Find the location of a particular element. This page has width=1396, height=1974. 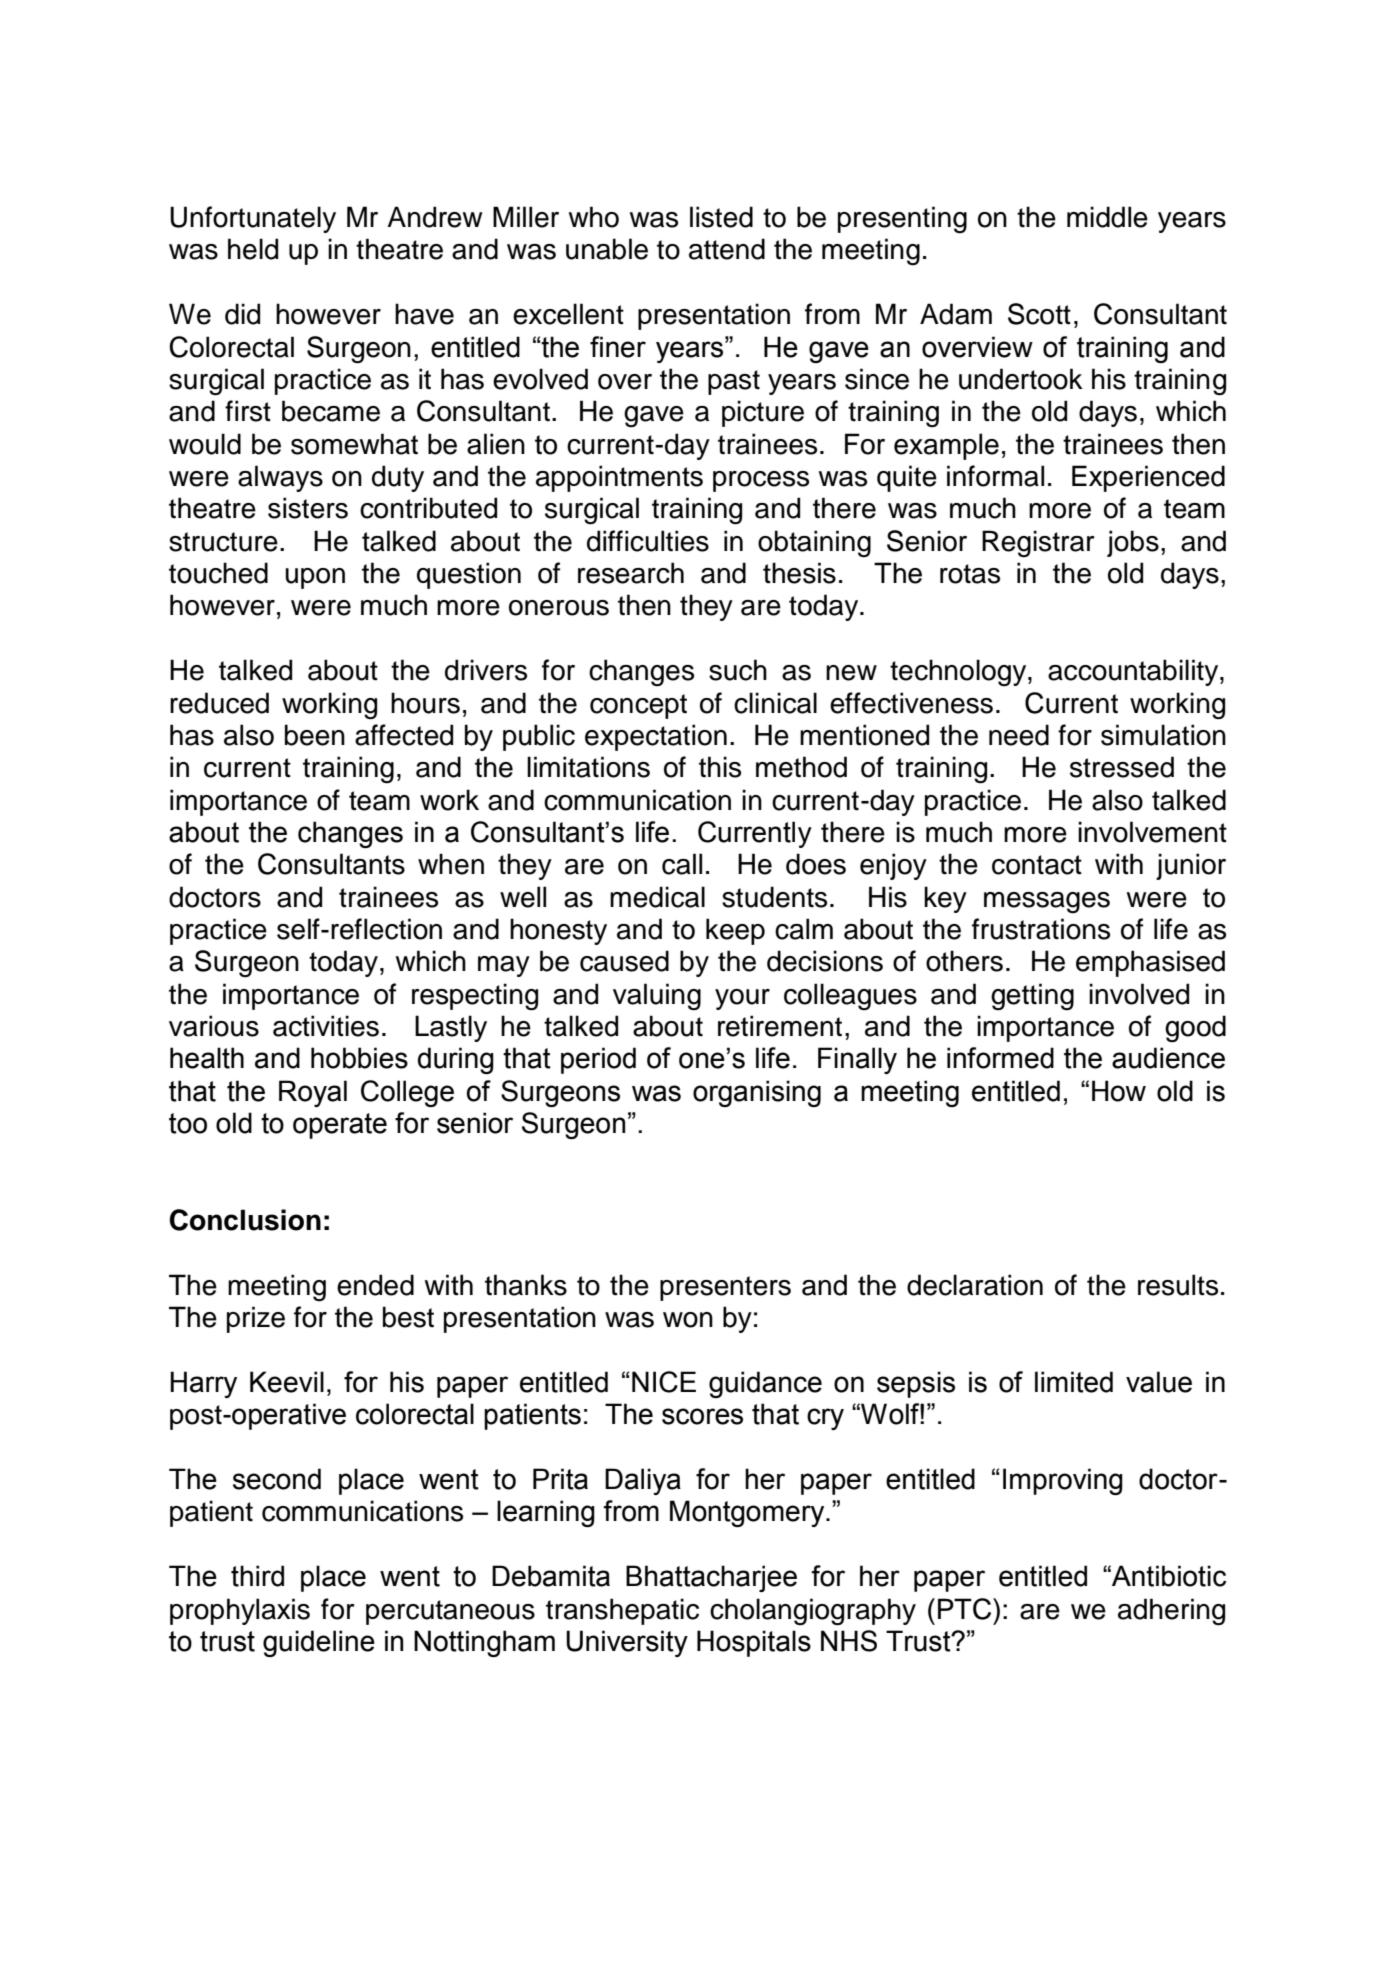

stressed is located at coordinates (1122, 767).
